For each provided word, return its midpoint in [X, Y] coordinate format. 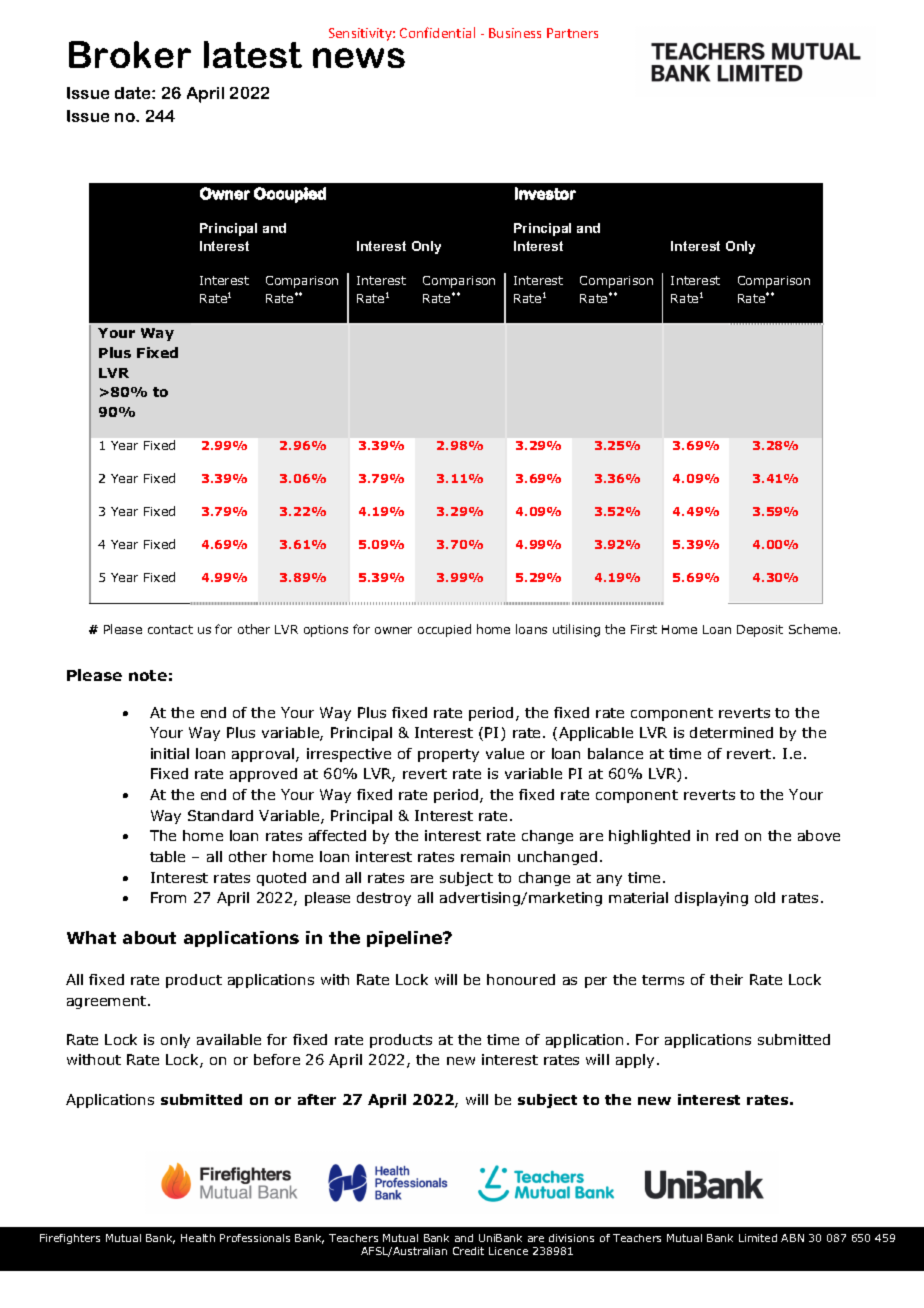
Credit [468, 1251]
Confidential [437, 32]
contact [170, 629]
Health [198, 1238]
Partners [572, 33]
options [326, 631]
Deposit [760, 631]
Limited [758, 1238]
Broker [130, 54]
